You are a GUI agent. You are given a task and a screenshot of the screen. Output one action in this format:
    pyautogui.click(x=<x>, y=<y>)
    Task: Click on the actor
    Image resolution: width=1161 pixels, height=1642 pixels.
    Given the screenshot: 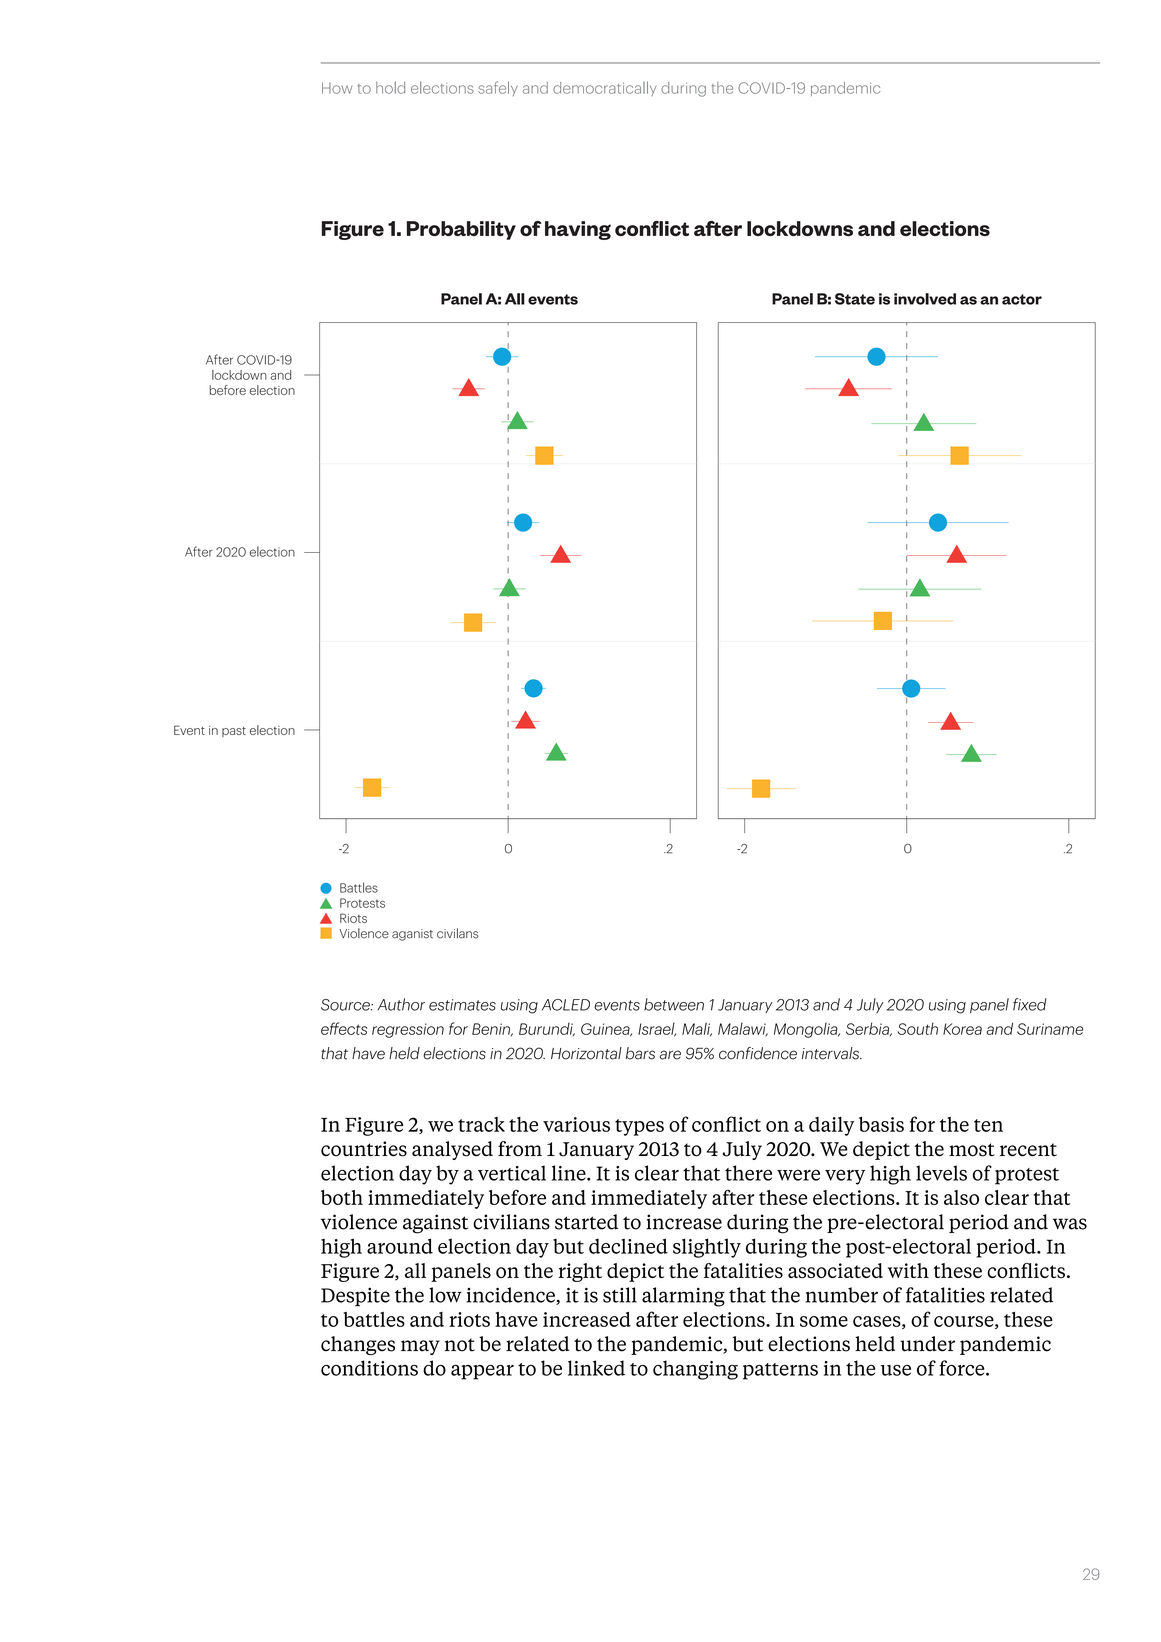 What is the action you would take?
    pyautogui.click(x=1022, y=299)
